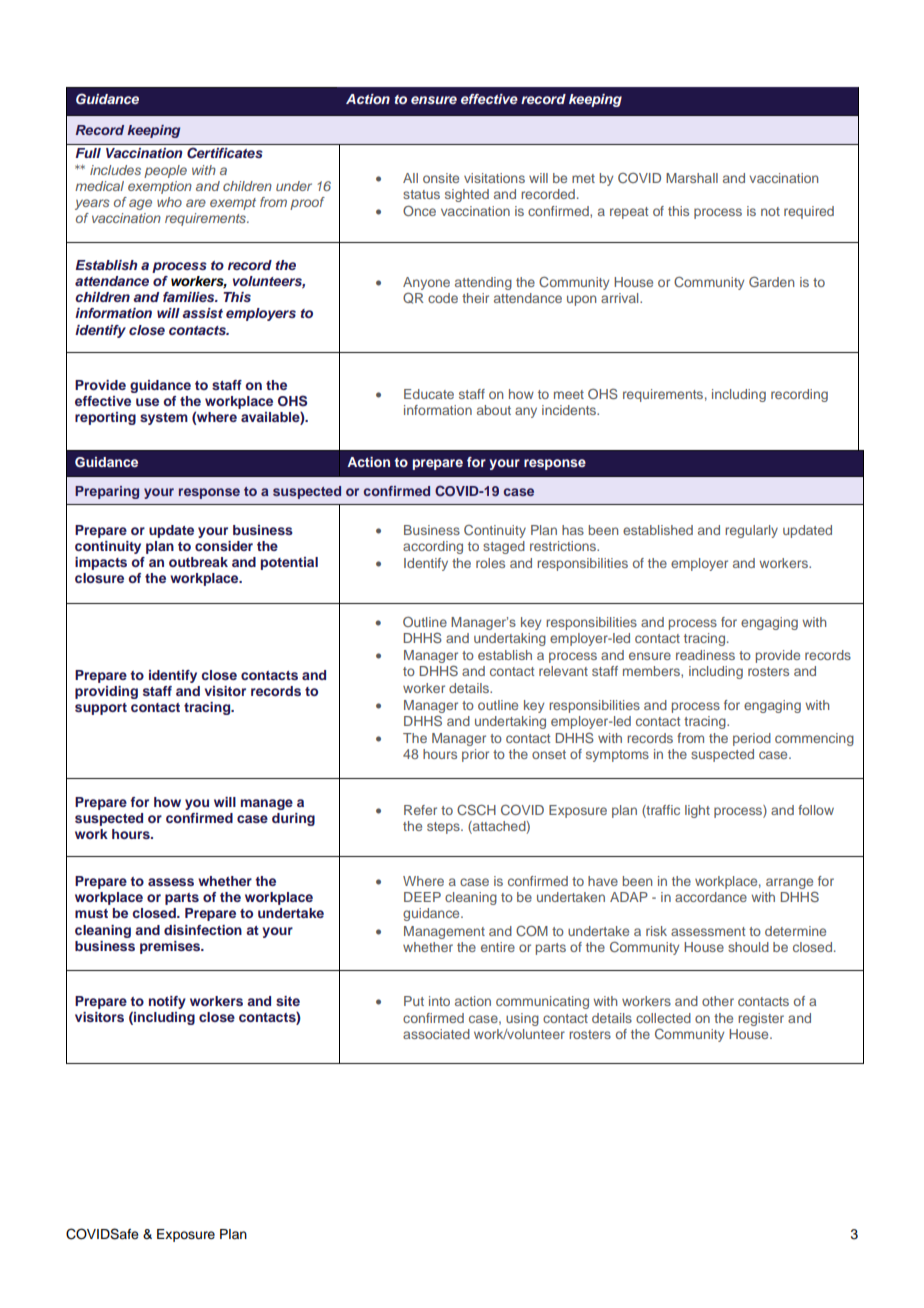 The width and height of the image is (924, 1308). I want to click on Refer, so click(420, 810).
